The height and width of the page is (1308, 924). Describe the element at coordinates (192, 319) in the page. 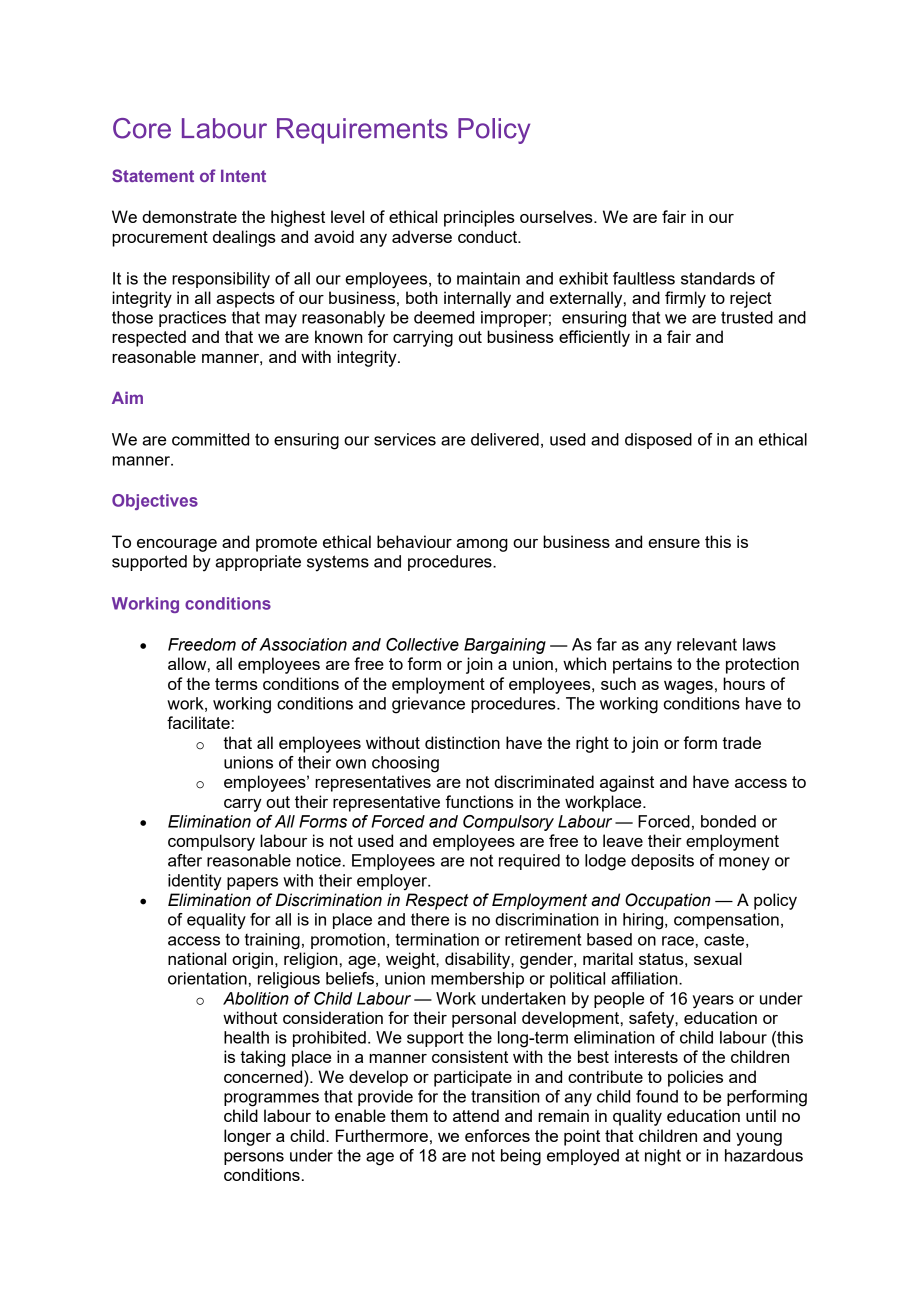

I see `practices` at that location.
